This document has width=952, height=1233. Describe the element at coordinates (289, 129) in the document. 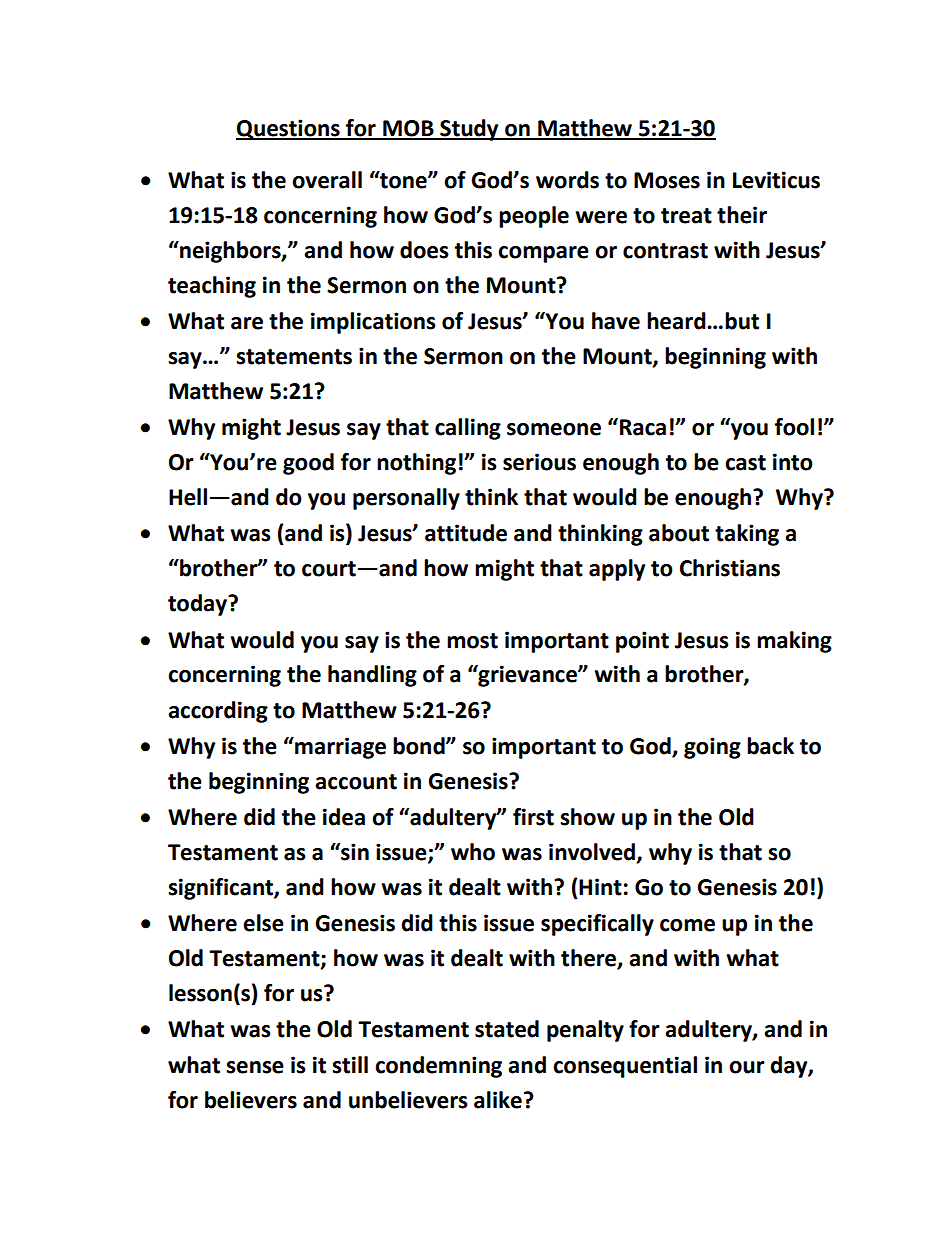

I see `Questions` at that location.
